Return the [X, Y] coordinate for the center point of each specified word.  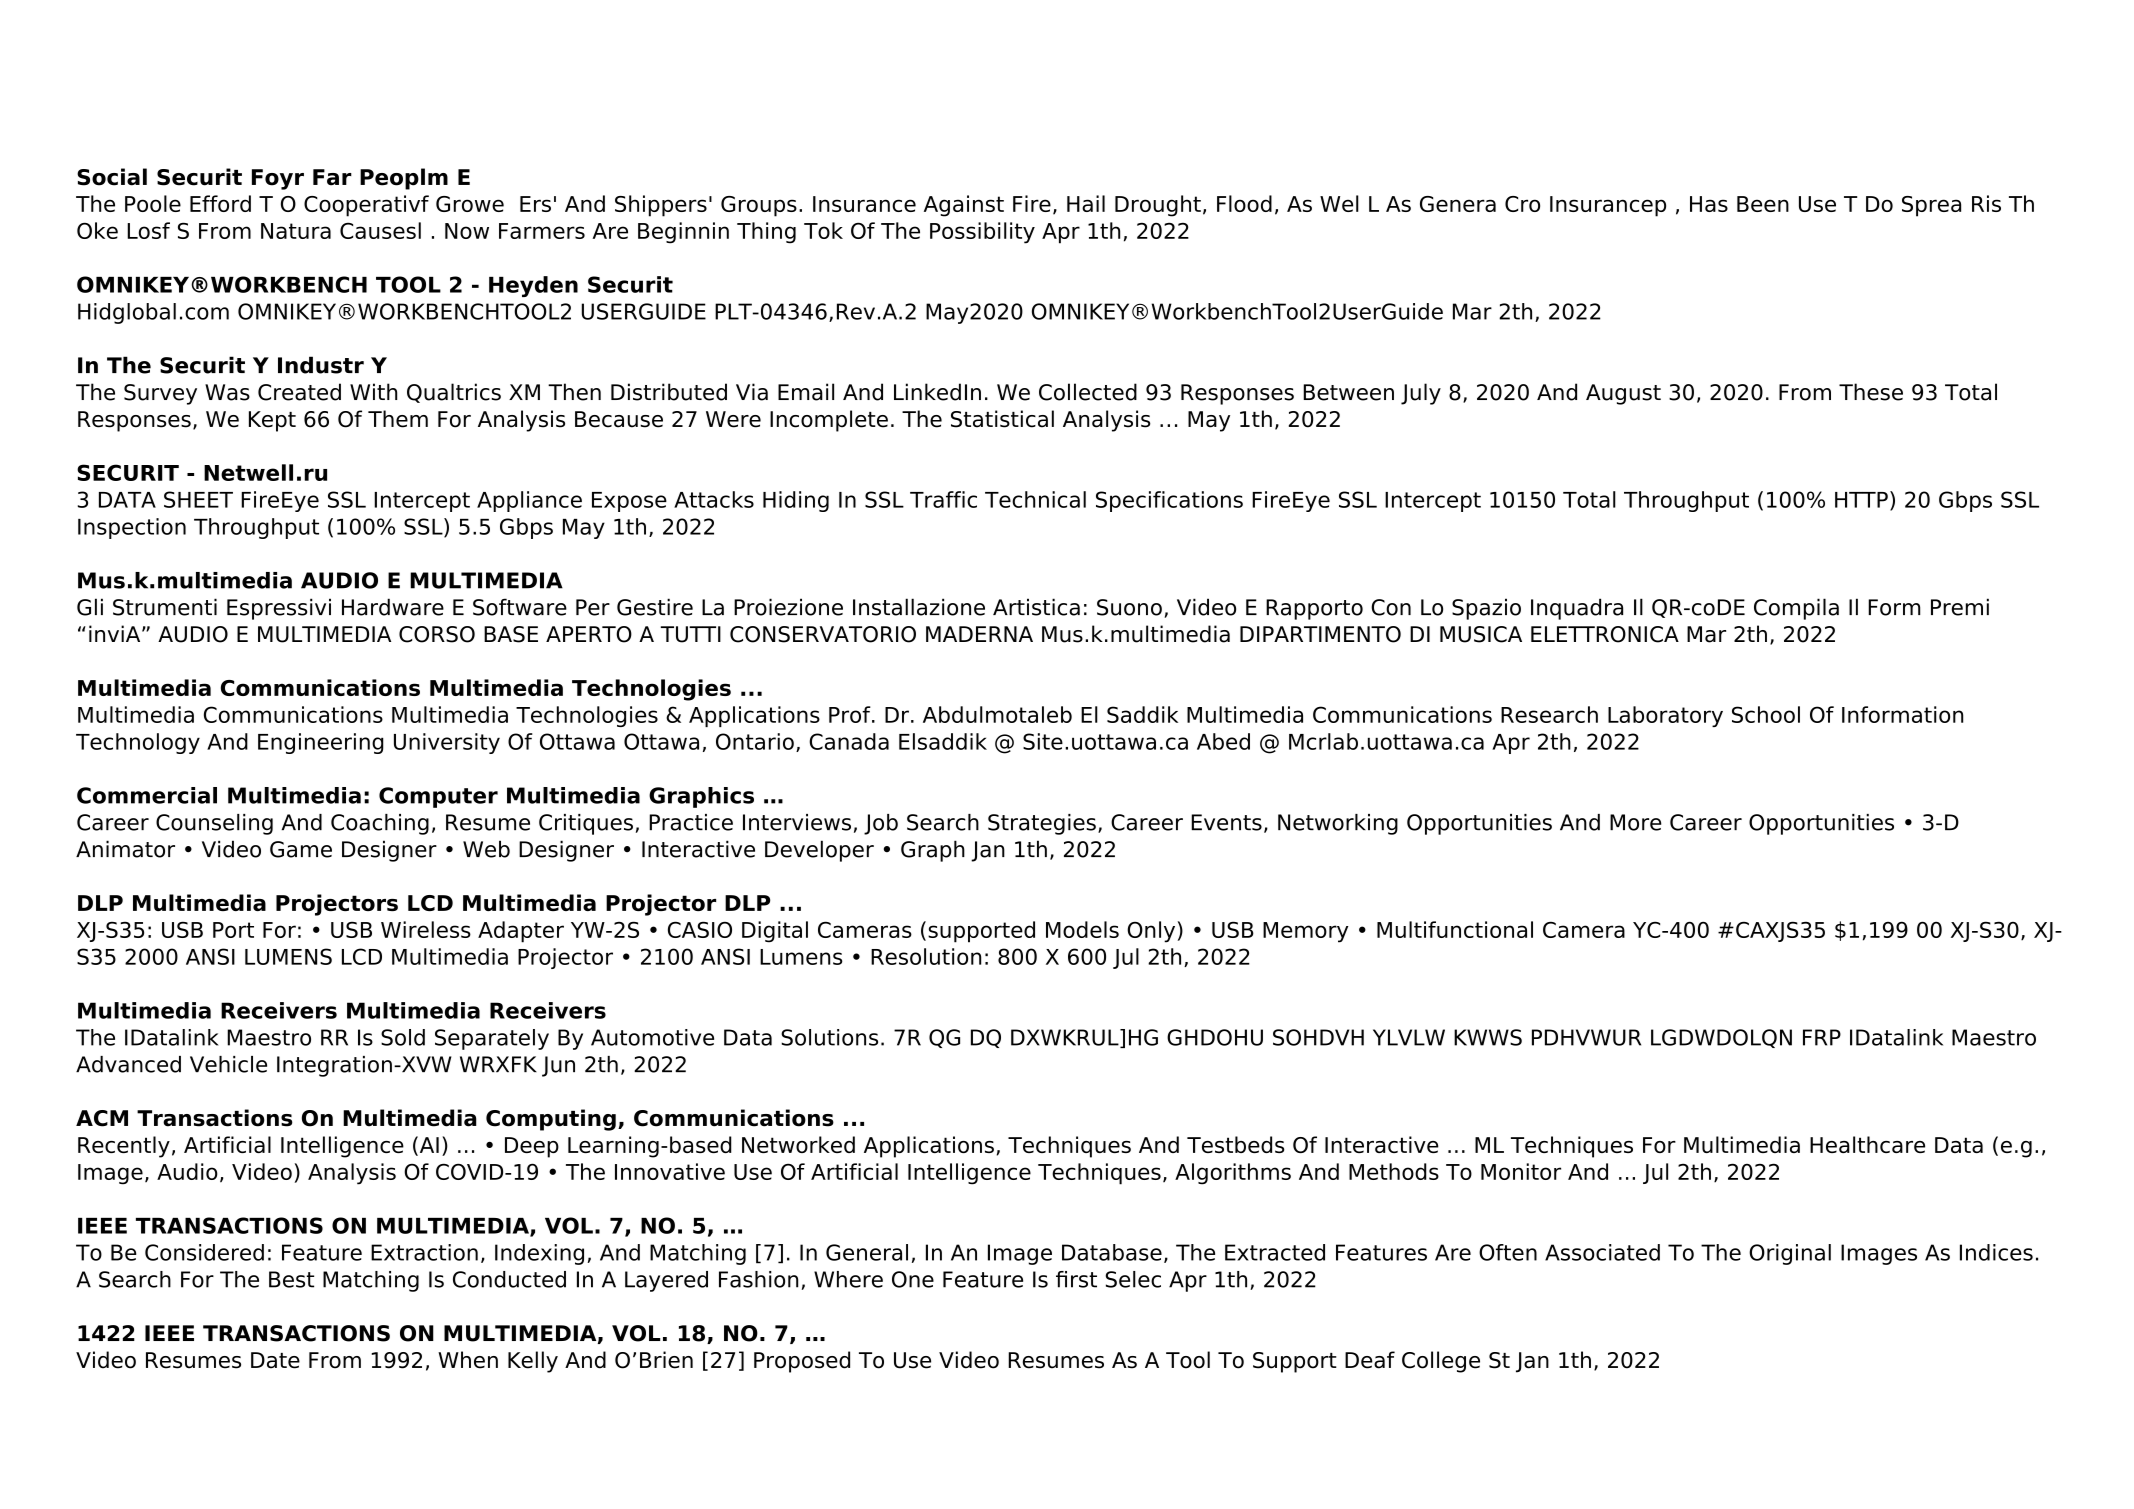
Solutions [829, 1037]
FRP [1822, 1037]
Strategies [1042, 824]
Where [848, 1279]
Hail [1086, 203]
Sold [403, 1037]
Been [1763, 204]
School [1766, 714]
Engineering [321, 743]
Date [275, 1360]
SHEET [198, 499]
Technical [1035, 499]
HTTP [1861, 500]
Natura [296, 231]
